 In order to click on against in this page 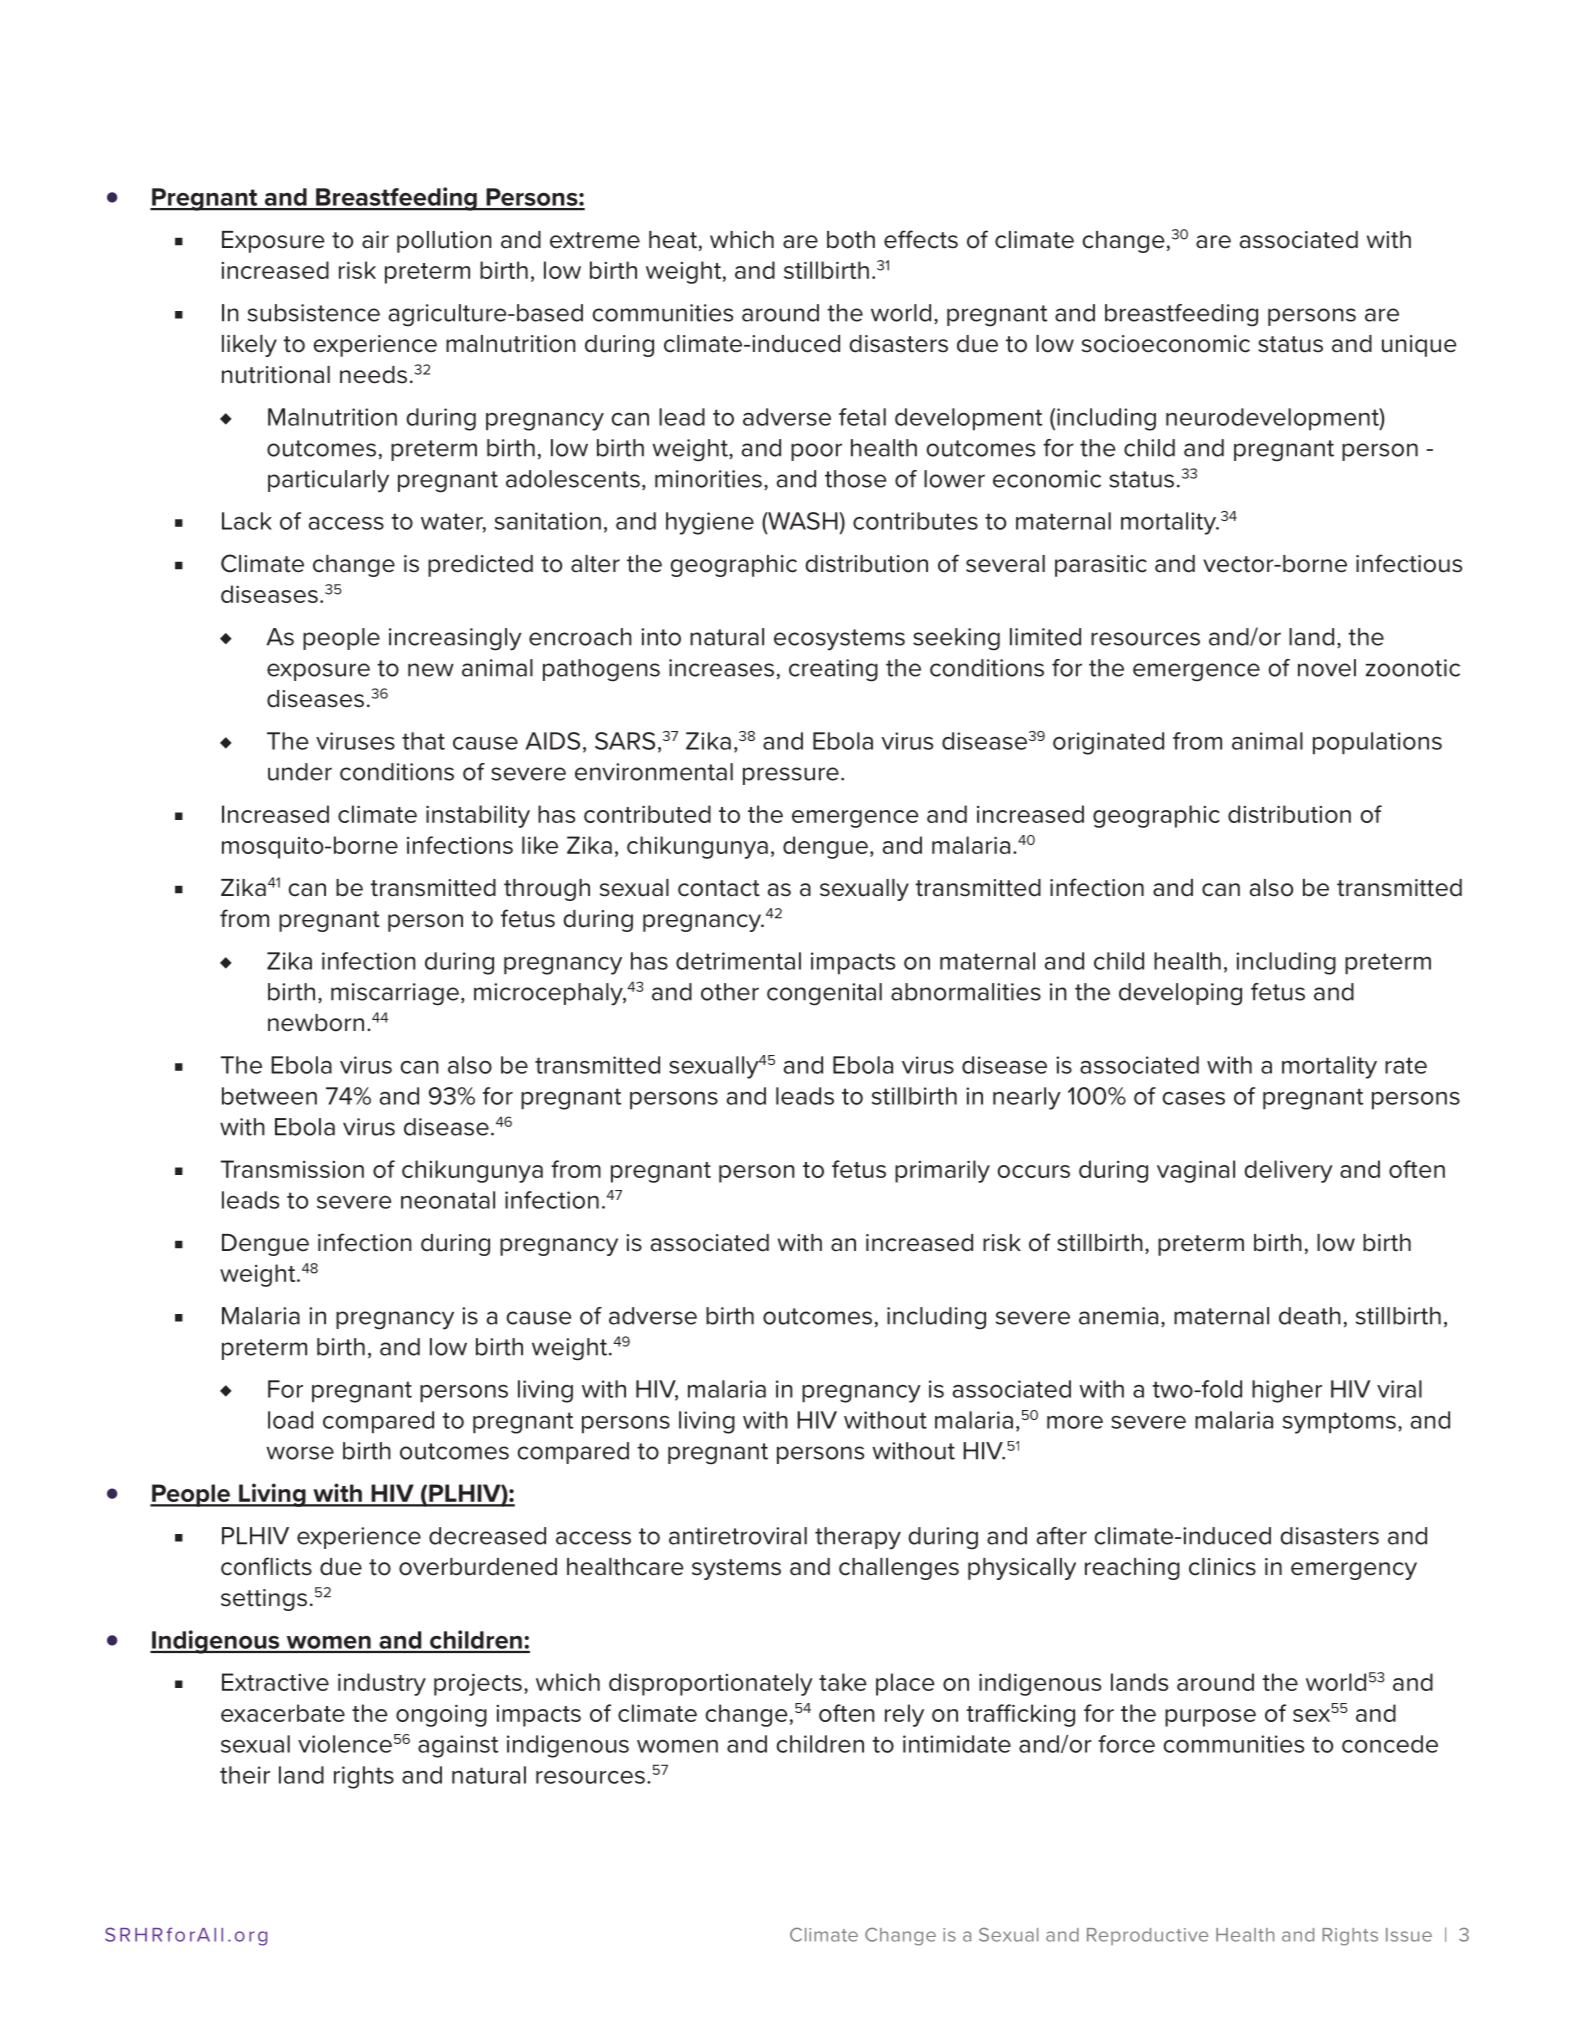, I will do `click(458, 1746)`.
